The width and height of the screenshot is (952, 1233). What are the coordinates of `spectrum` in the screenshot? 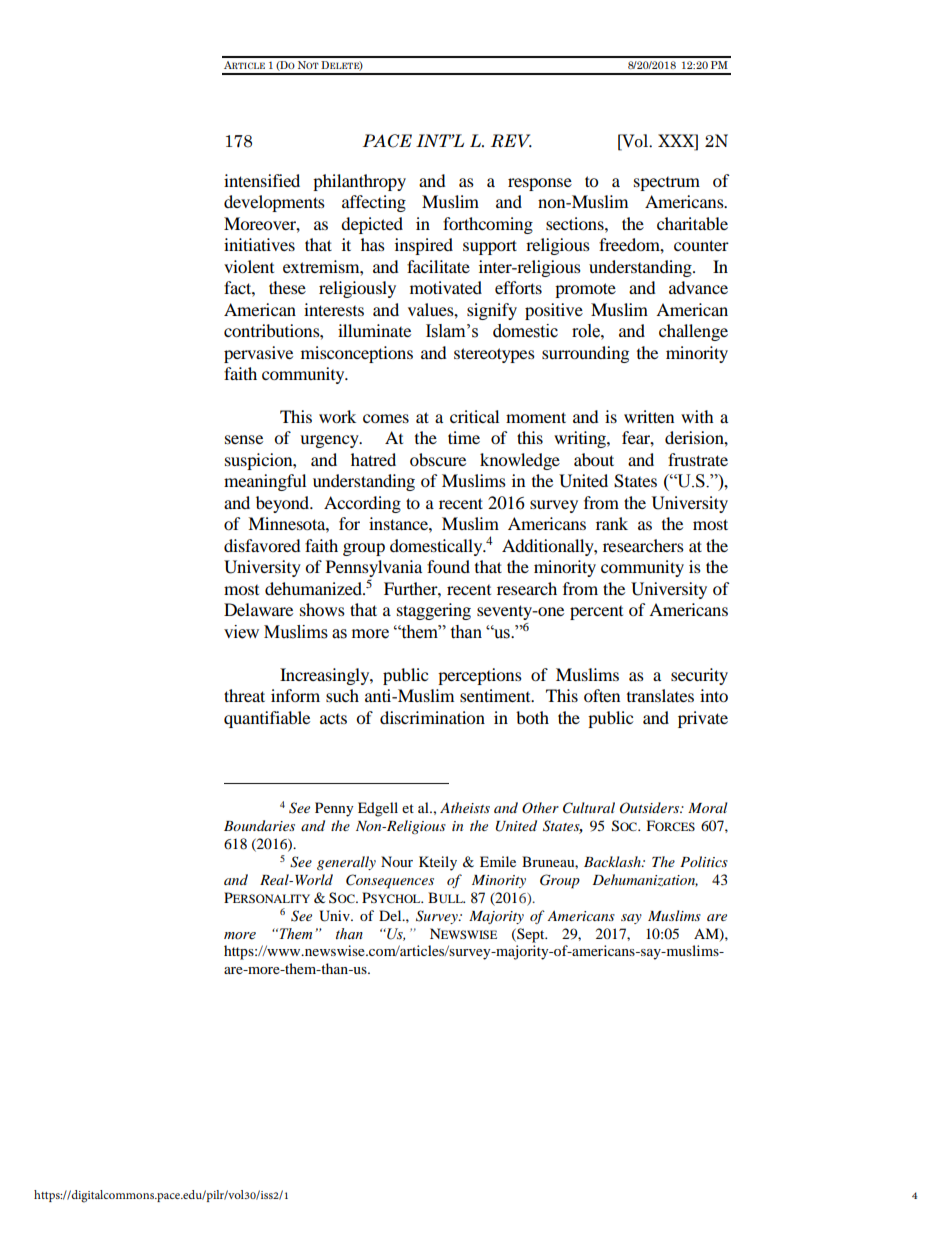 It's located at (667, 184).
